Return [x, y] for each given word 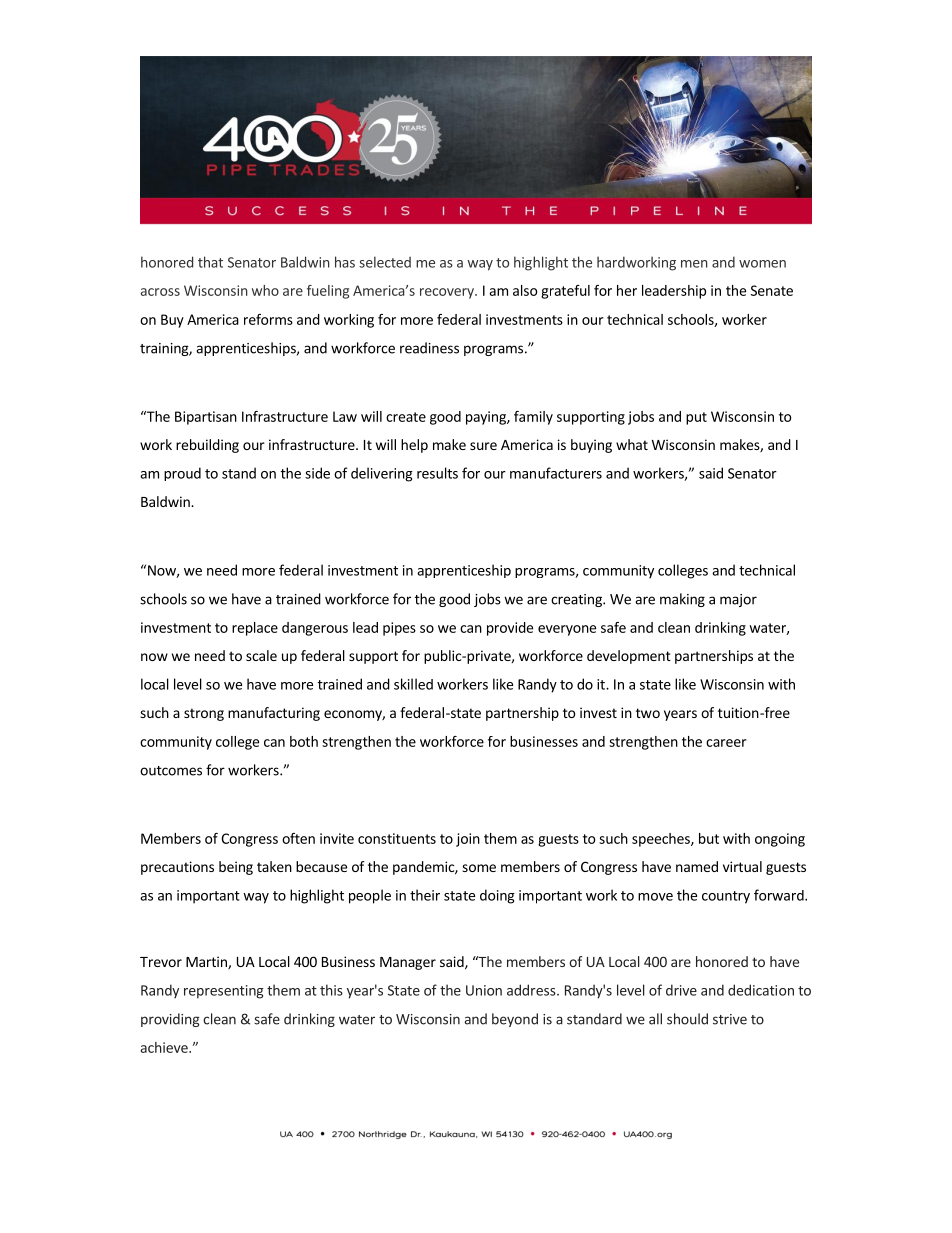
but [709, 838]
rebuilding [207, 446]
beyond [515, 1020]
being [236, 868]
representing [224, 992]
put [696, 418]
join [468, 840]
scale [261, 655]
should [687, 1019]
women [762, 264]
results [437, 473]
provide [510, 629]
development [629, 657]
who [265, 290]
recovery [448, 293]
